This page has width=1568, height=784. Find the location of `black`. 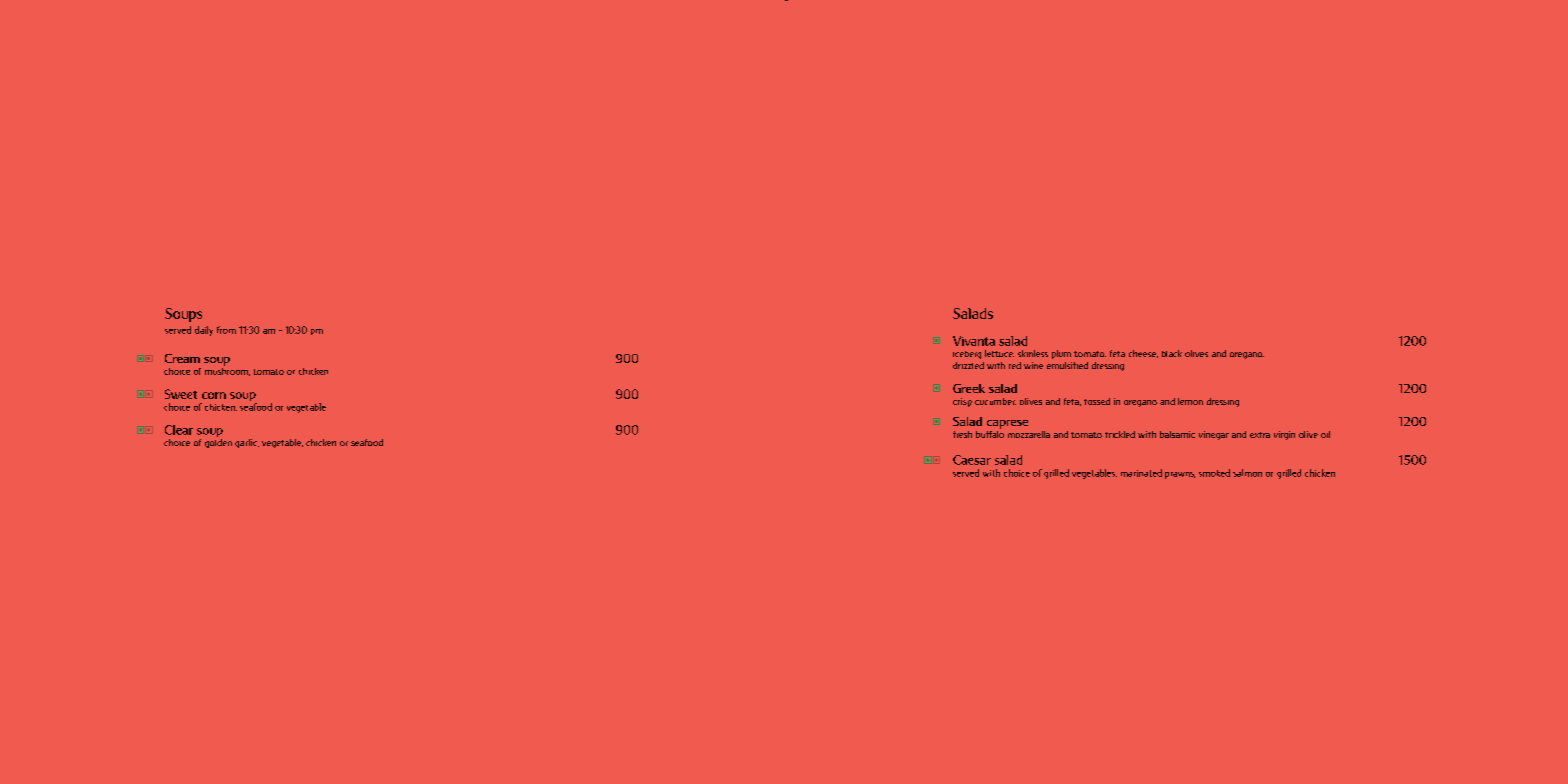

black is located at coordinates (1172, 353).
